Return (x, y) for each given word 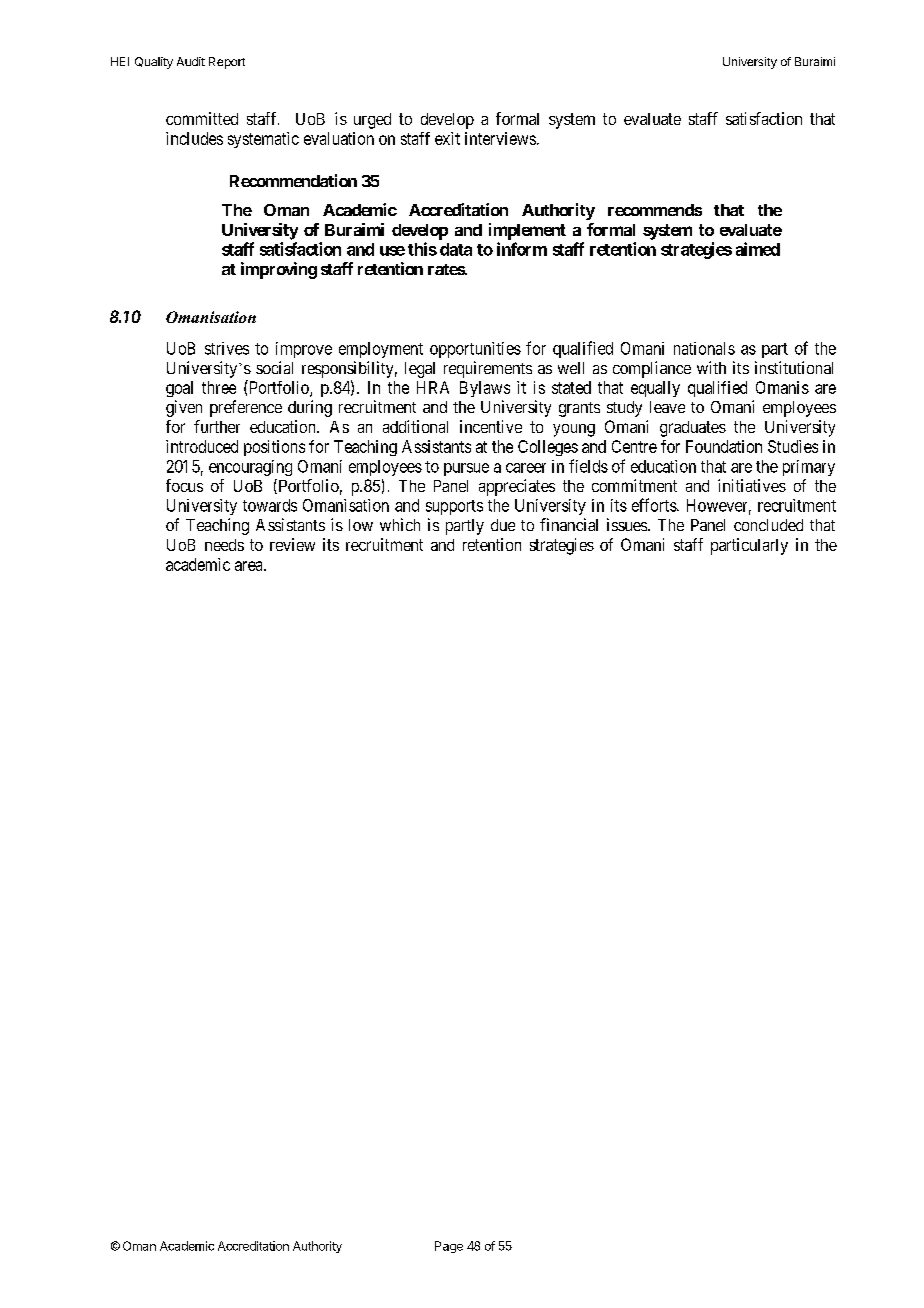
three (219, 387)
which (400, 524)
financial (569, 524)
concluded (768, 525)
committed (202, 118)
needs (224, 545)
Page (449, 1247)
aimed (758, 249)
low (361, 525)
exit (447, 138)
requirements (488, 369)
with (711, 367)
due (503, 525)
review (292, 544)
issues (628, 524)
